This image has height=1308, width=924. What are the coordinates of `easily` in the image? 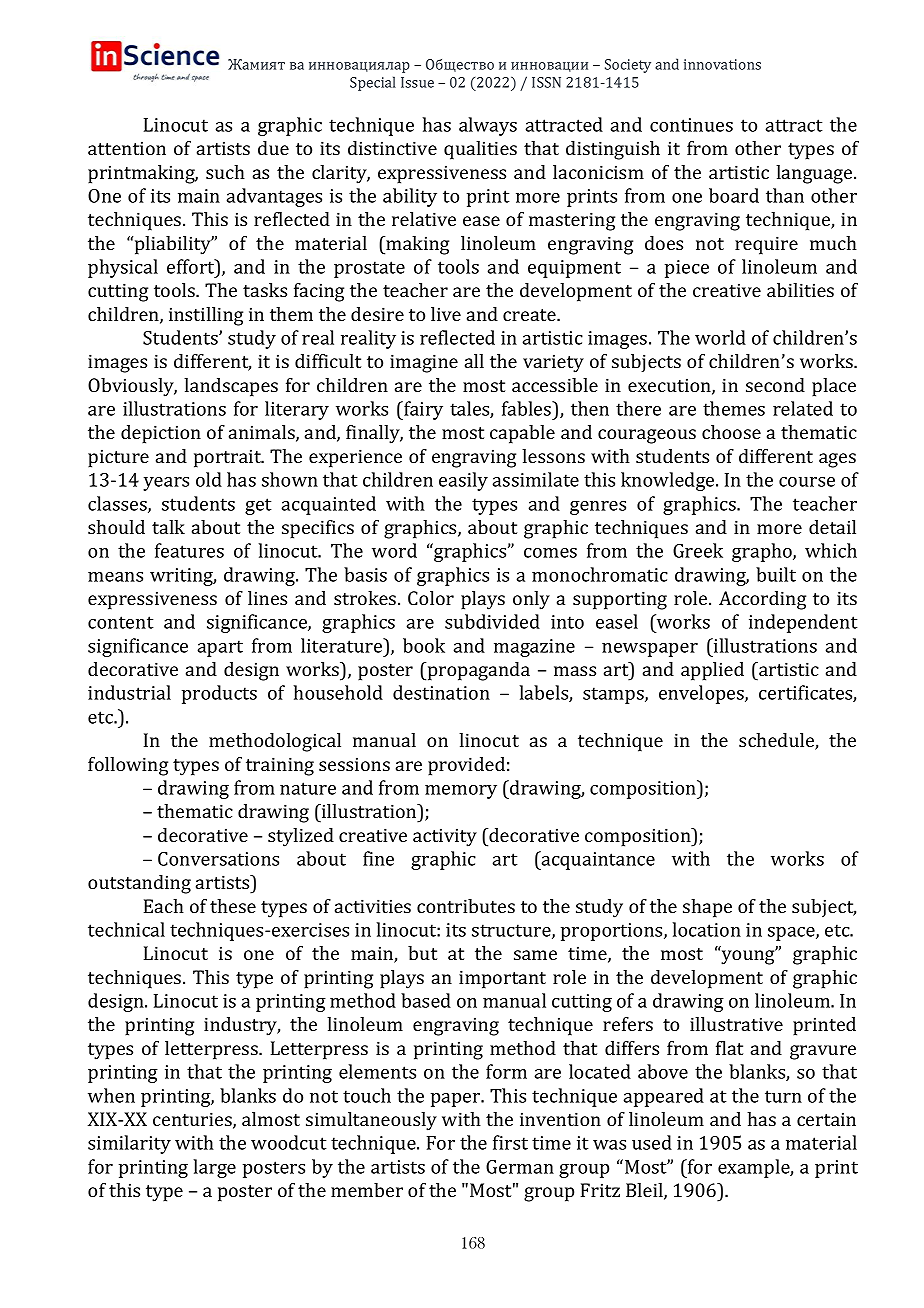 It's located at (463, 481).
